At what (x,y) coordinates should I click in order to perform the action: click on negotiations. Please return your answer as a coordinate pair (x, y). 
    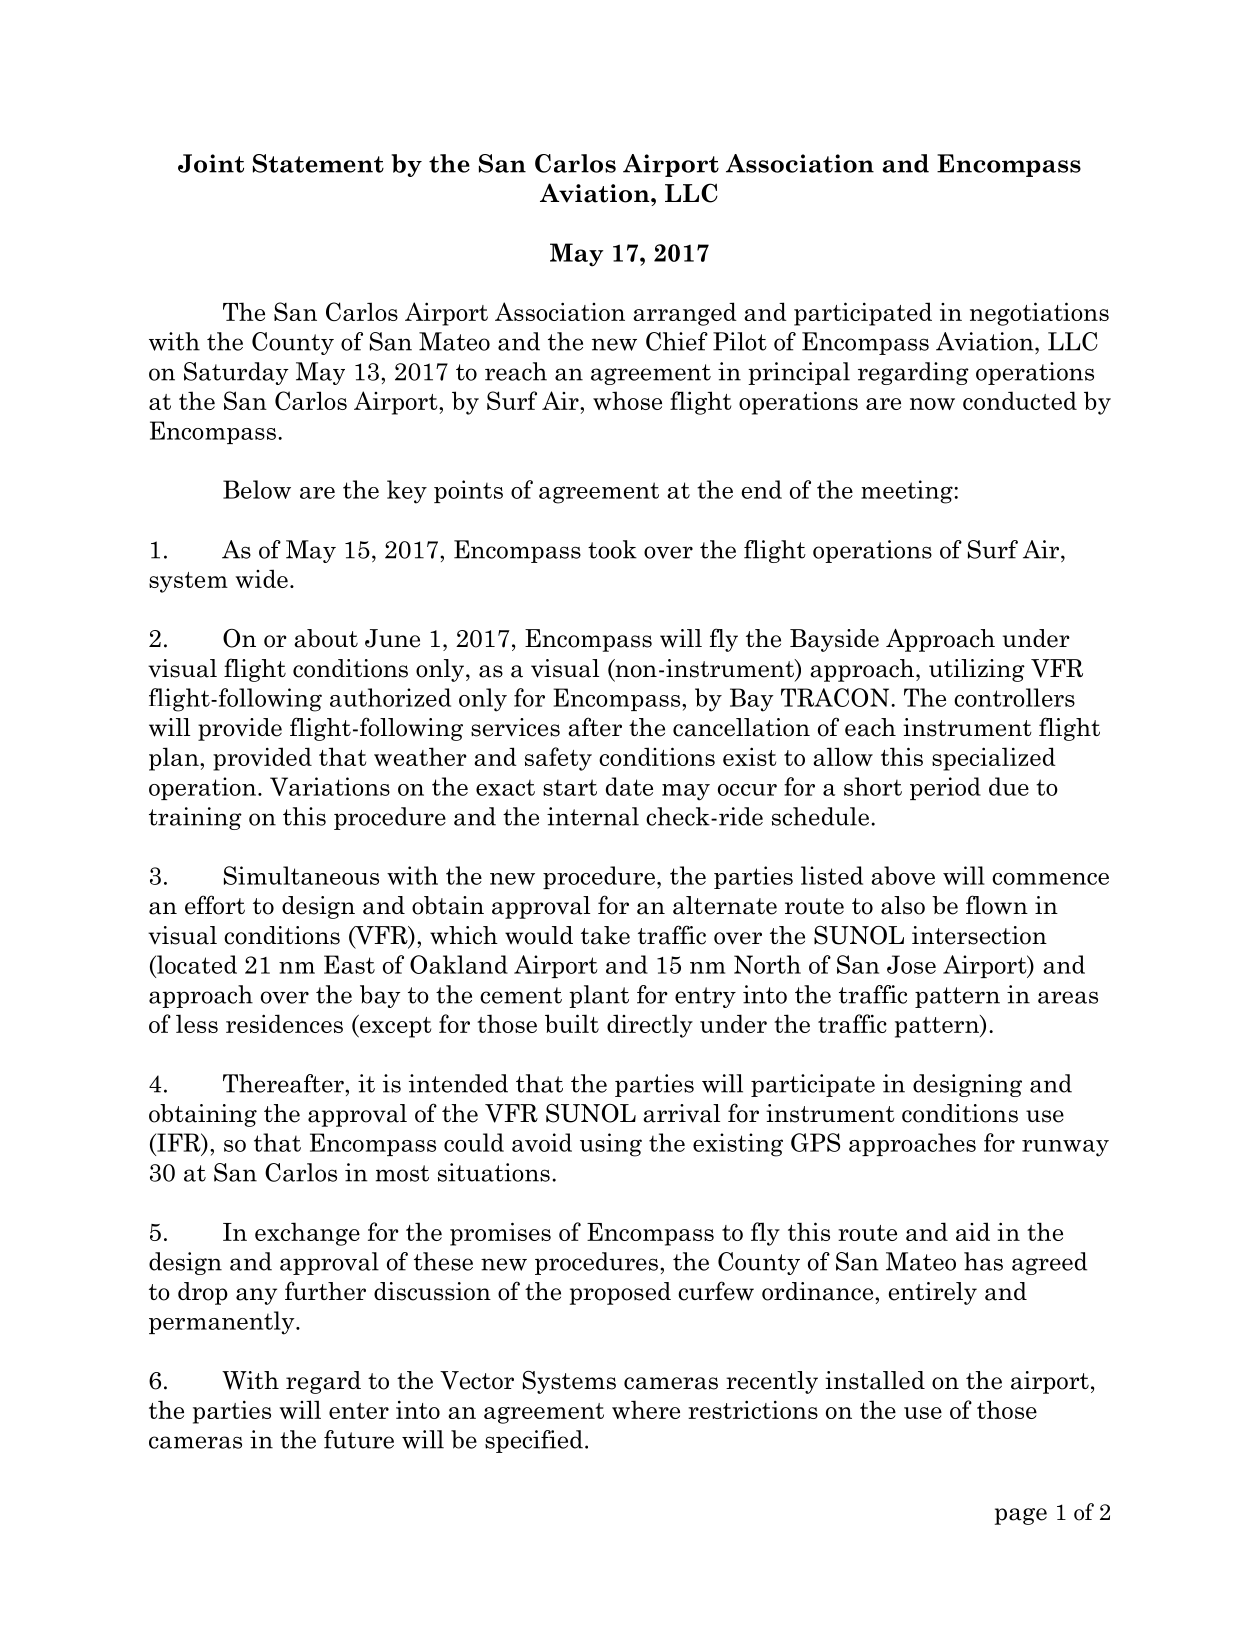
    Looking at the image, I should click on (1039, 314).
